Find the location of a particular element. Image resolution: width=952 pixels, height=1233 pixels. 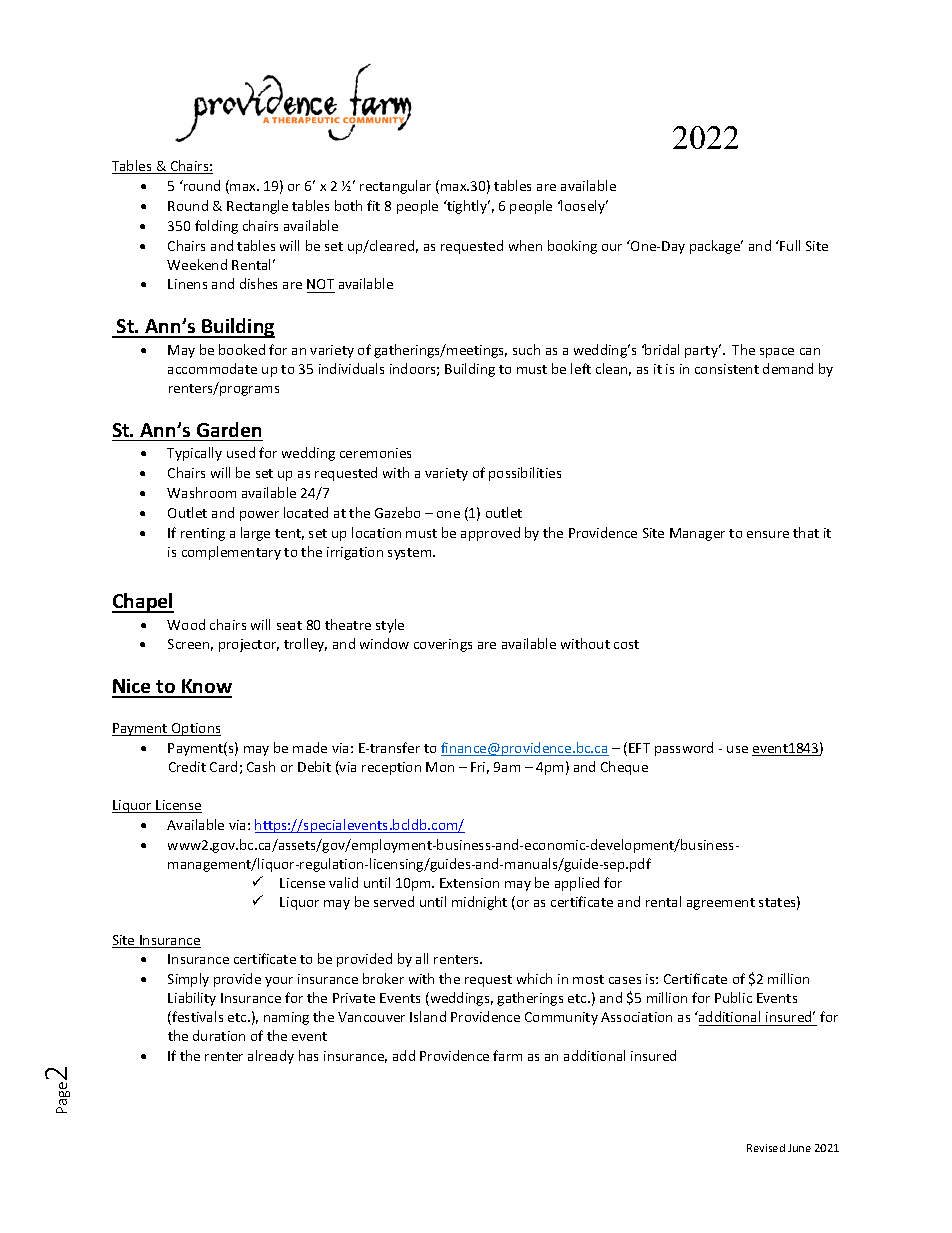

possibilities is located at coordinates (525, 474).
